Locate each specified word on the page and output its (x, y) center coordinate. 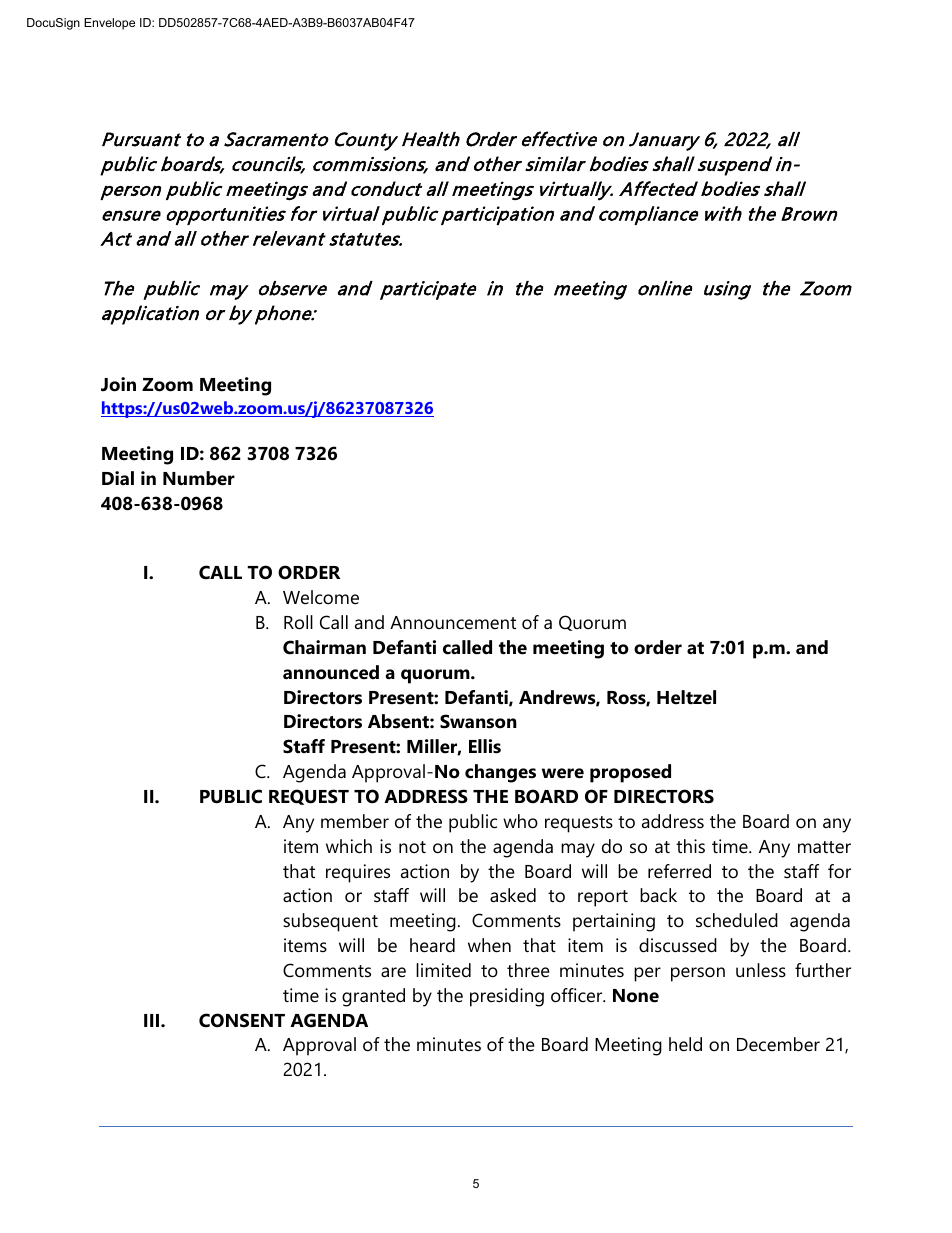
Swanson (478, 721)
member (355, 821)
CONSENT (242, 1020)
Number (199, 478)
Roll (298, 622)
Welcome (321, 597)
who (520, 821)
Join (118, 384)
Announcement (453, 622)
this (690, 846)
